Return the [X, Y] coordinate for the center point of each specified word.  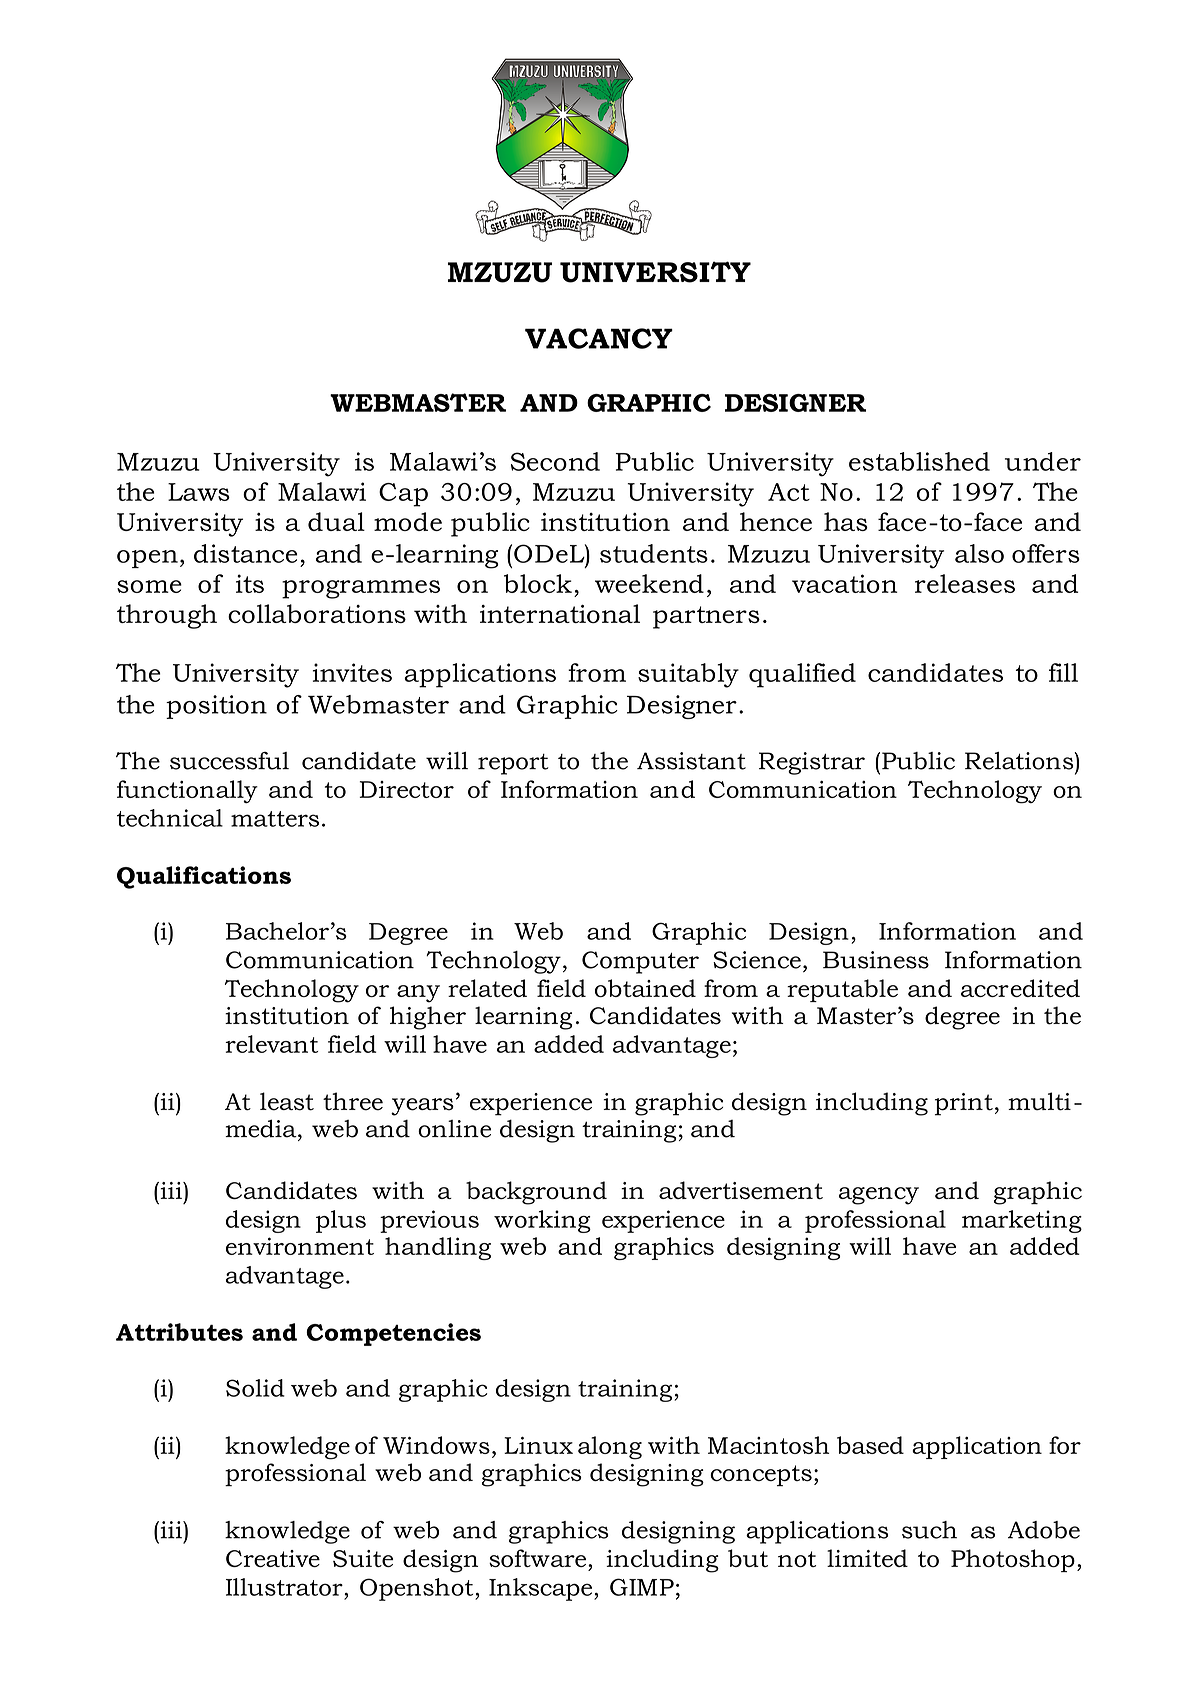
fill [1063, 672]
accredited [1020, 988]
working [542, 1221]
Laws [199, 492]
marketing [1022, 1221]
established [919, 461]
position [216, 707]
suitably [688, 675]
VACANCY [599, 338]
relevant [271, 1044]
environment [300, 1246]
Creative [273, 1558]
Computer [640, 962]
